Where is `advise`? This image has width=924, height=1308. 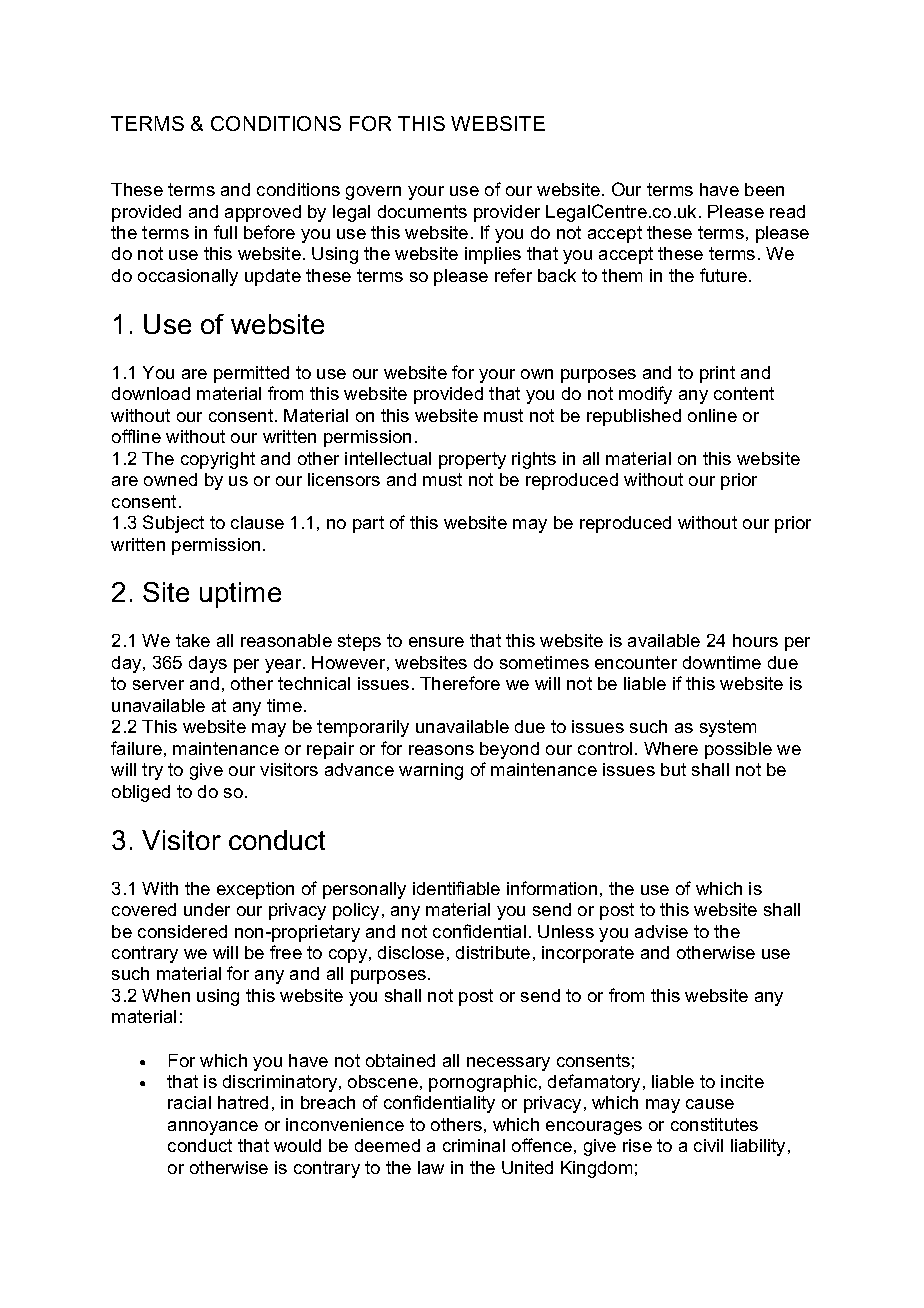
advise is located at coordinates (661, 931).
